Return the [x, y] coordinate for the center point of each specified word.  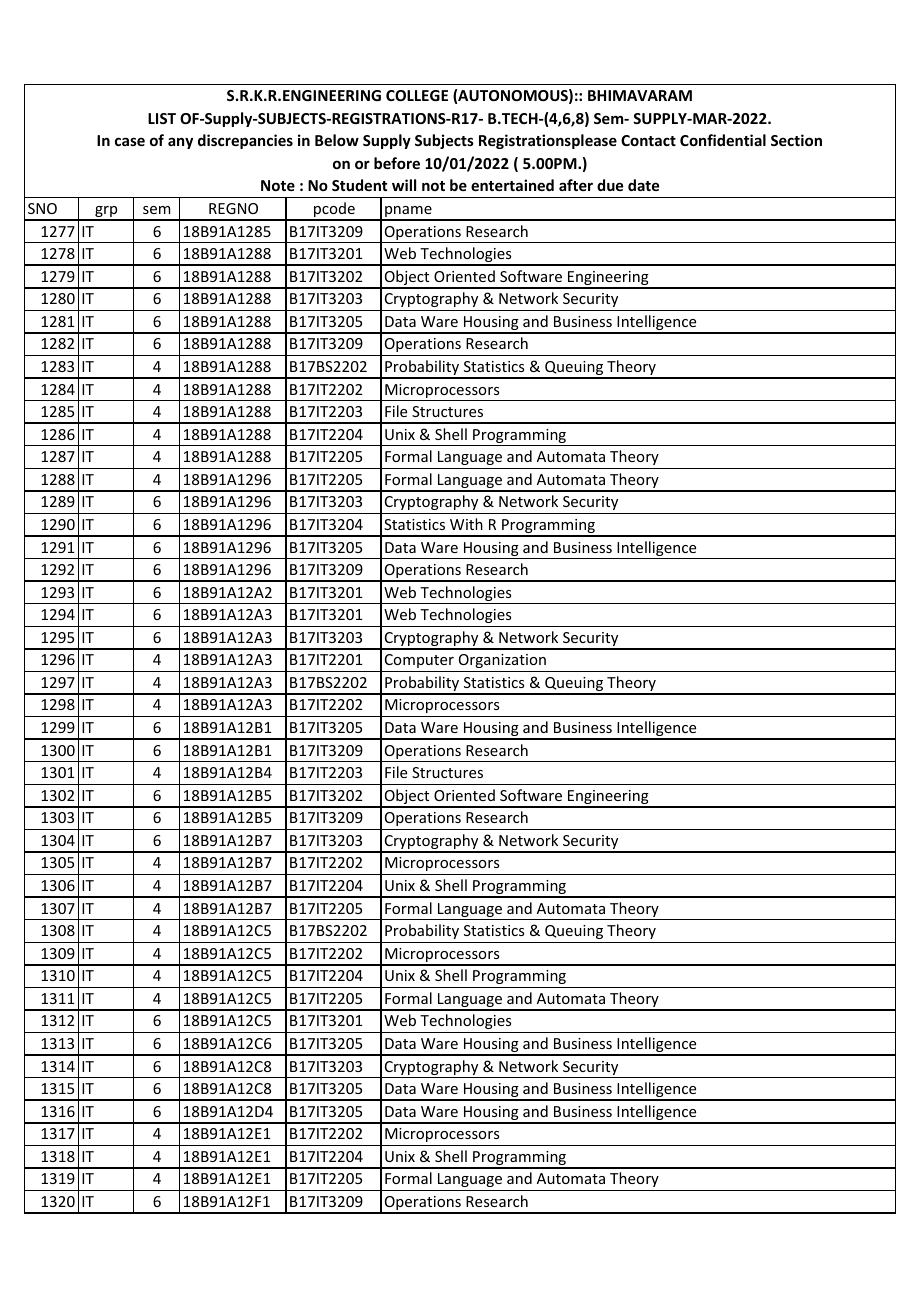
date [643, 185]
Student [359, 185]
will [404, 185]
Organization [502, 661]
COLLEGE [417, 95]
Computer [419, 661]
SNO [42, 208]
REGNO [233, 208]
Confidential [723, 140]
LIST [162, 118]
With [466, 524]
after [576, 185]
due [610, 185]
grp [106, 213]
